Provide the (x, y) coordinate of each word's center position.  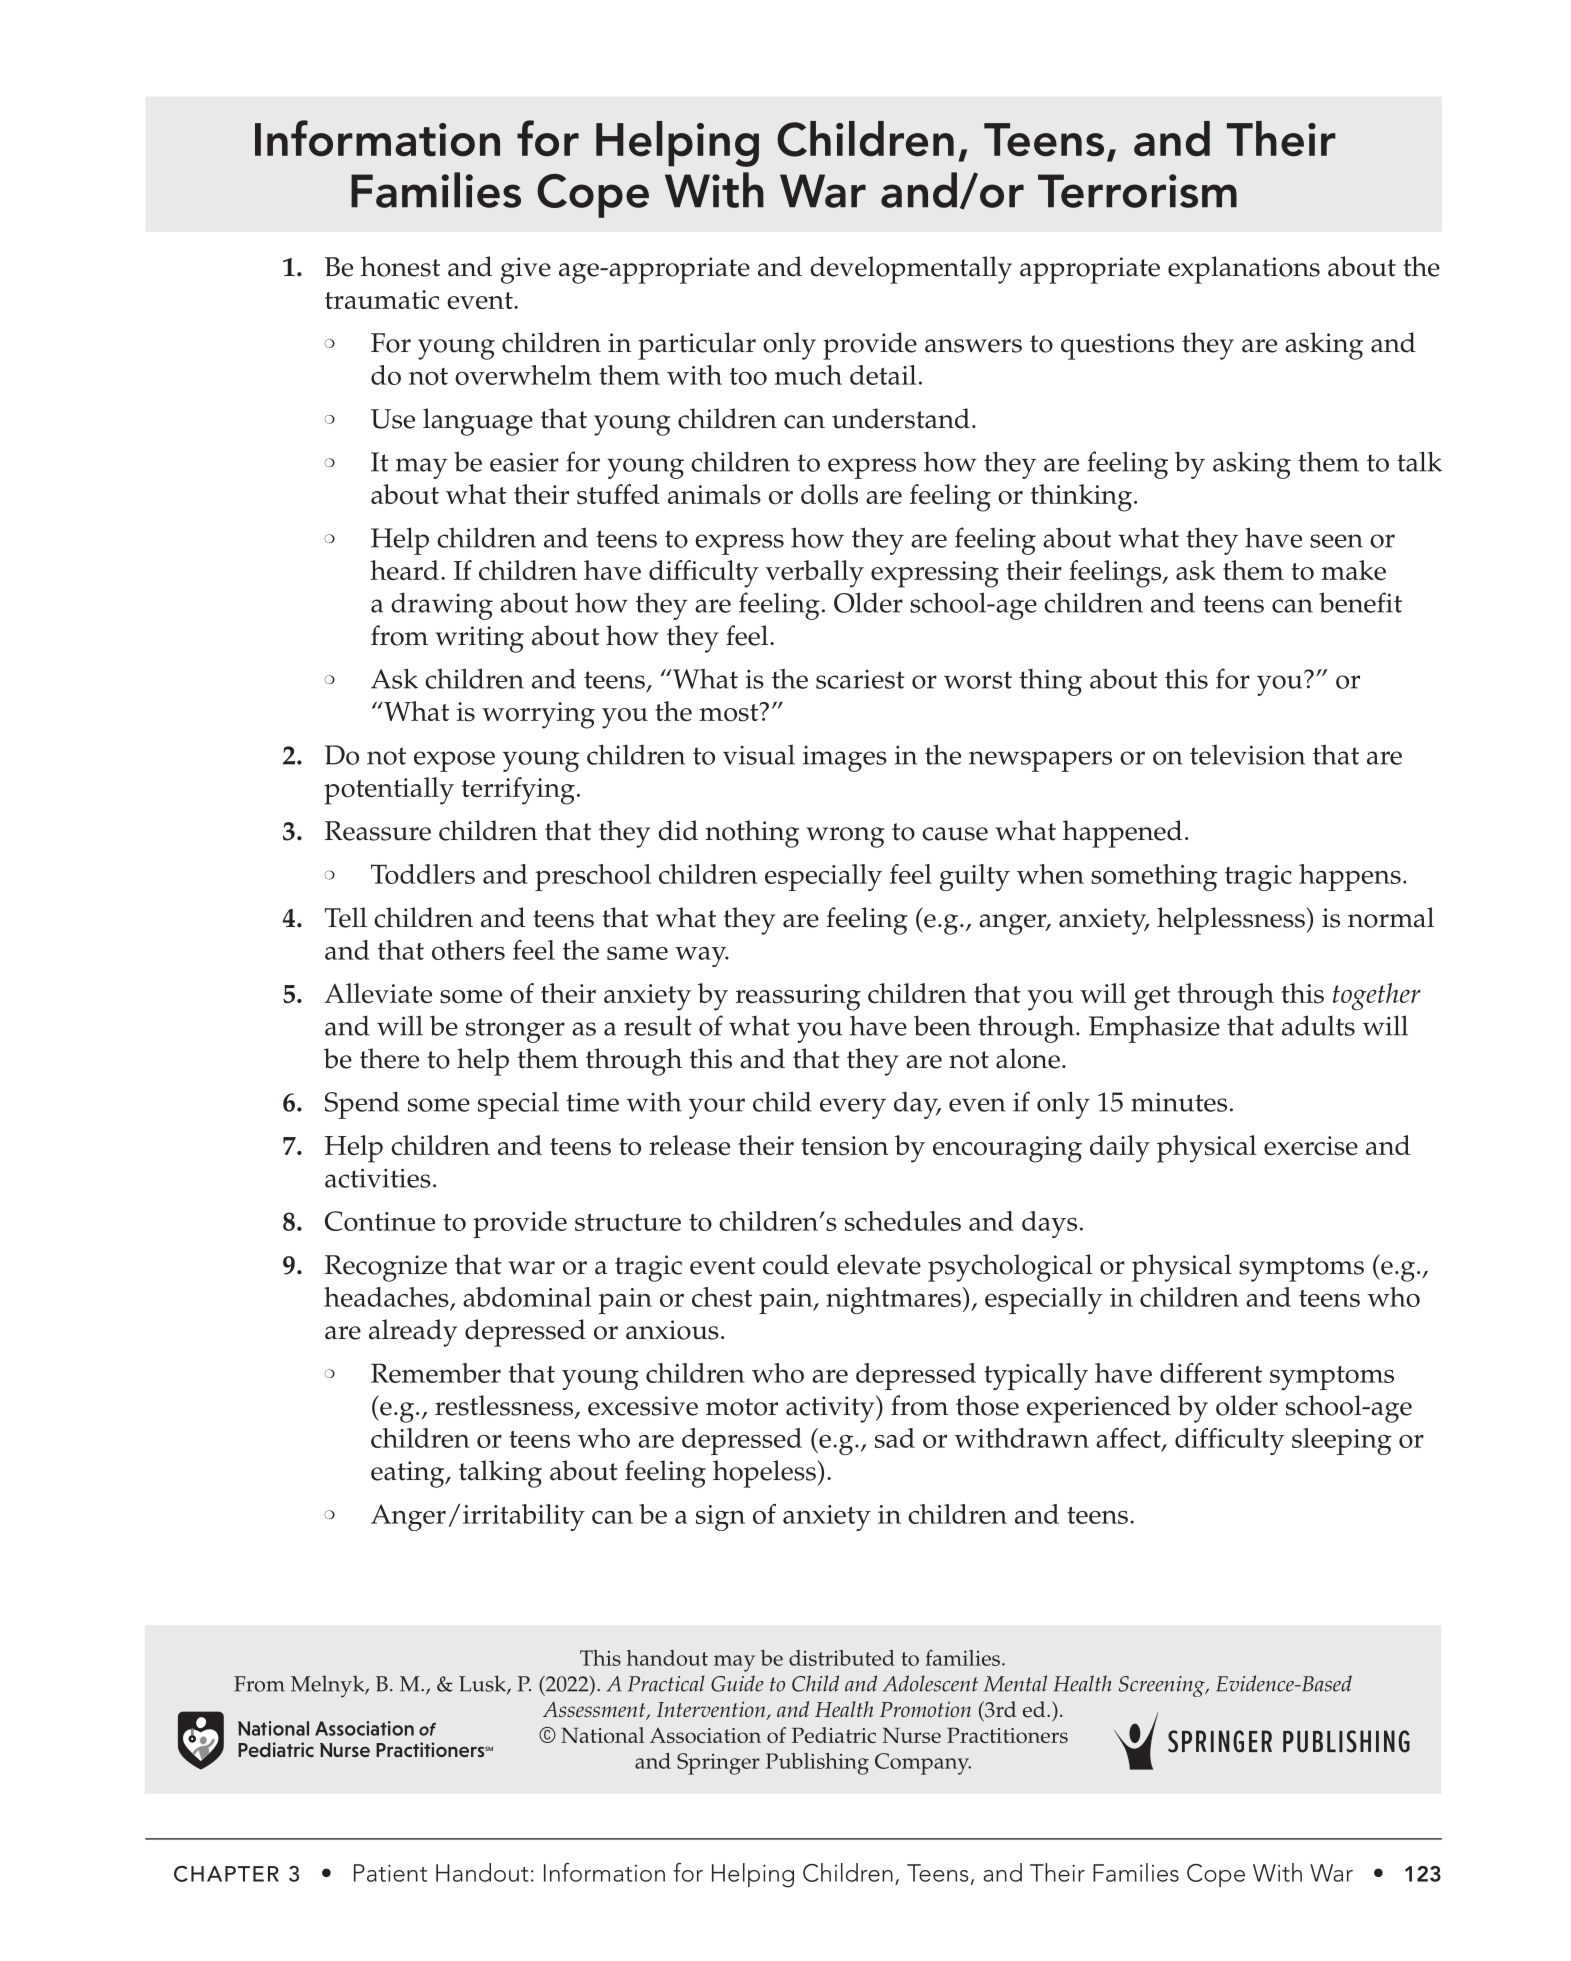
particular (697, 346)
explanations (1244, 270)
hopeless (764, 1474)
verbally (814, 574)
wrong (845, 837)
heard (404, 570)
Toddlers (423, 874)
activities (378, 1178)
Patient (390, 1873)
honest (400, 266)
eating (409, 1474)
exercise (1311, 1146)
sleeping (1342, 1441)
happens (1350, 877)
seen (1336, 541)
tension (844, 1146)
